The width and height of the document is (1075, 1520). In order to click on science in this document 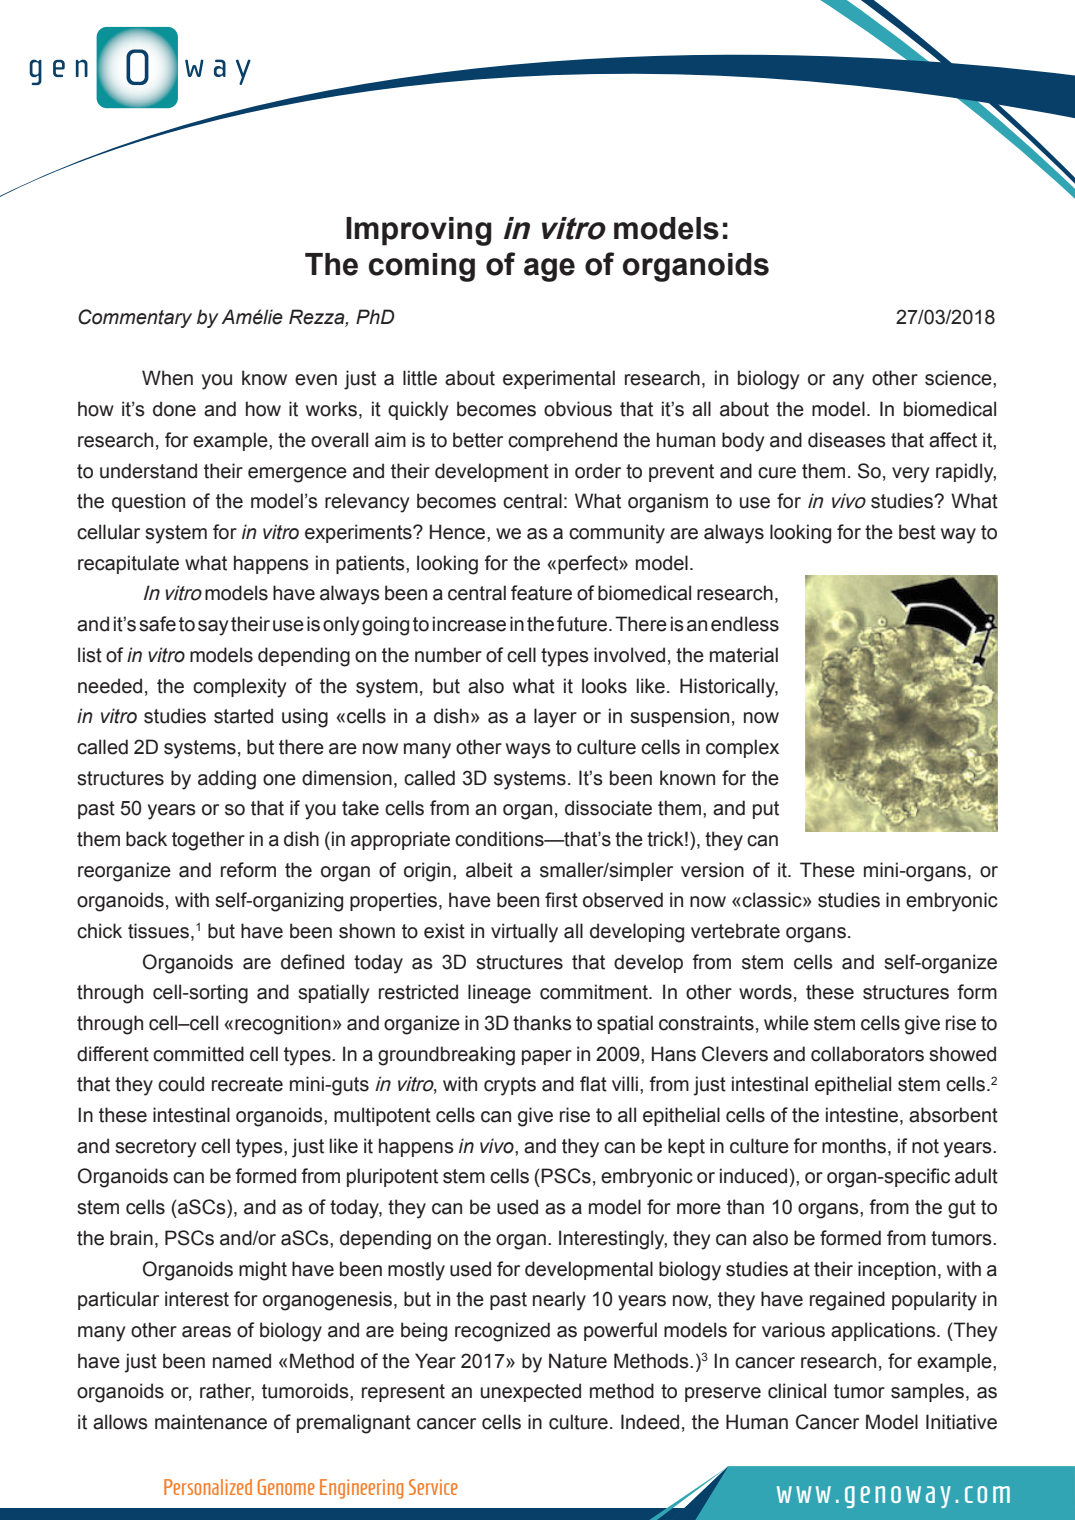, I will do `click(959, 378)`.
